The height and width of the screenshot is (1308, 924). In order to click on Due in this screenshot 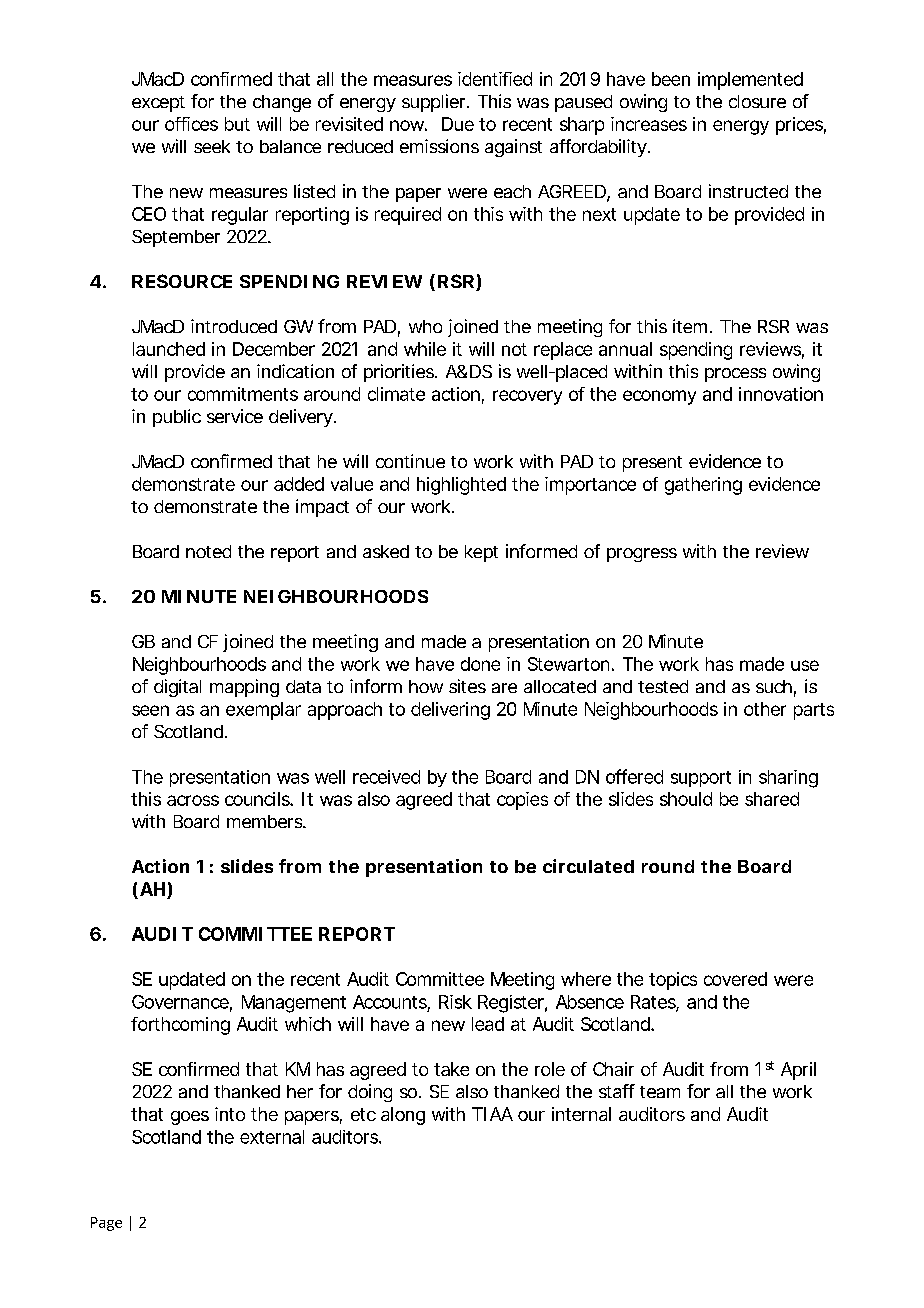, I will do `click(458, 124)`.
